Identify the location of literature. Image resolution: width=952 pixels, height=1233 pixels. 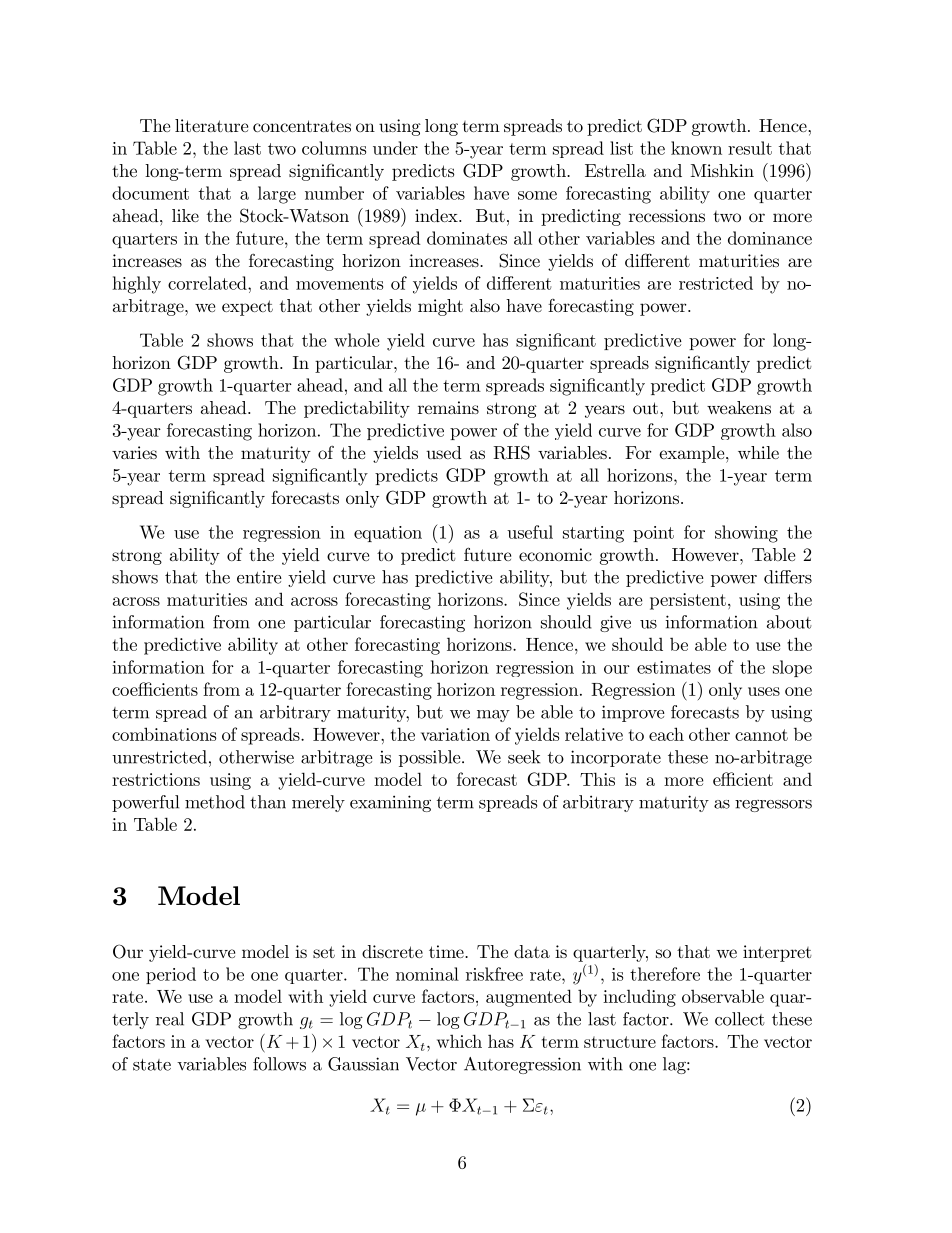
(211, 125).
